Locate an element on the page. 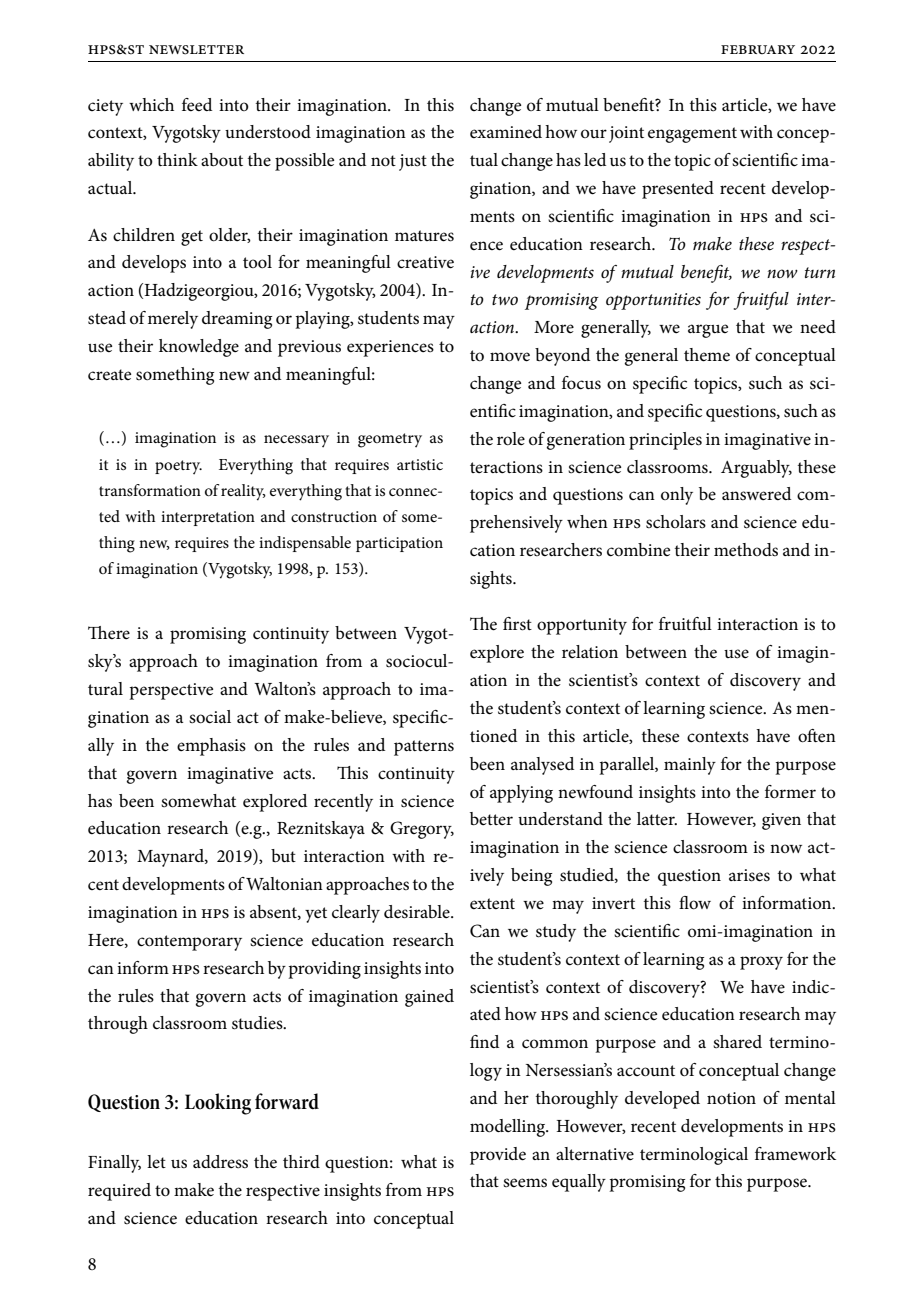 This document has width=924, height=1308. address is located at coordinates (220, 1162).
